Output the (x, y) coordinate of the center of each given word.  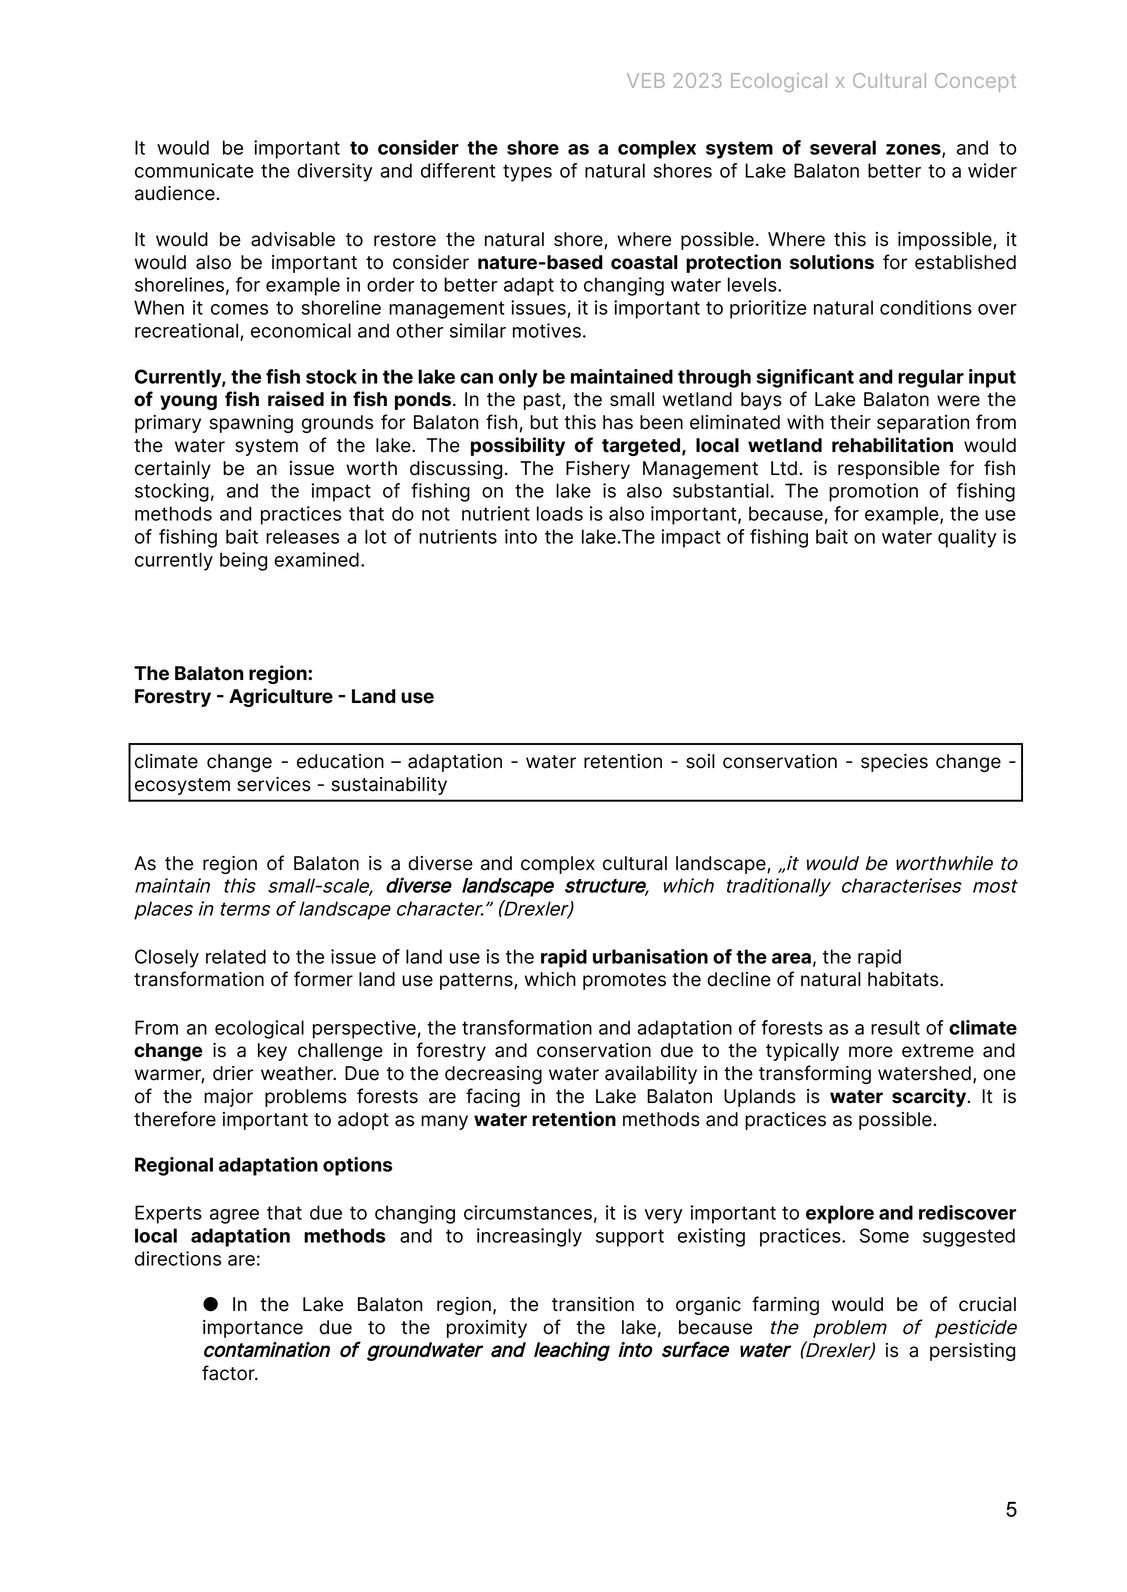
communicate (194, 170)
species (894, 763)
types (527, 173)
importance (253, 1329)
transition (593, 1304)
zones (914, 150)
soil (700, 761)
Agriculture (281, 697)
